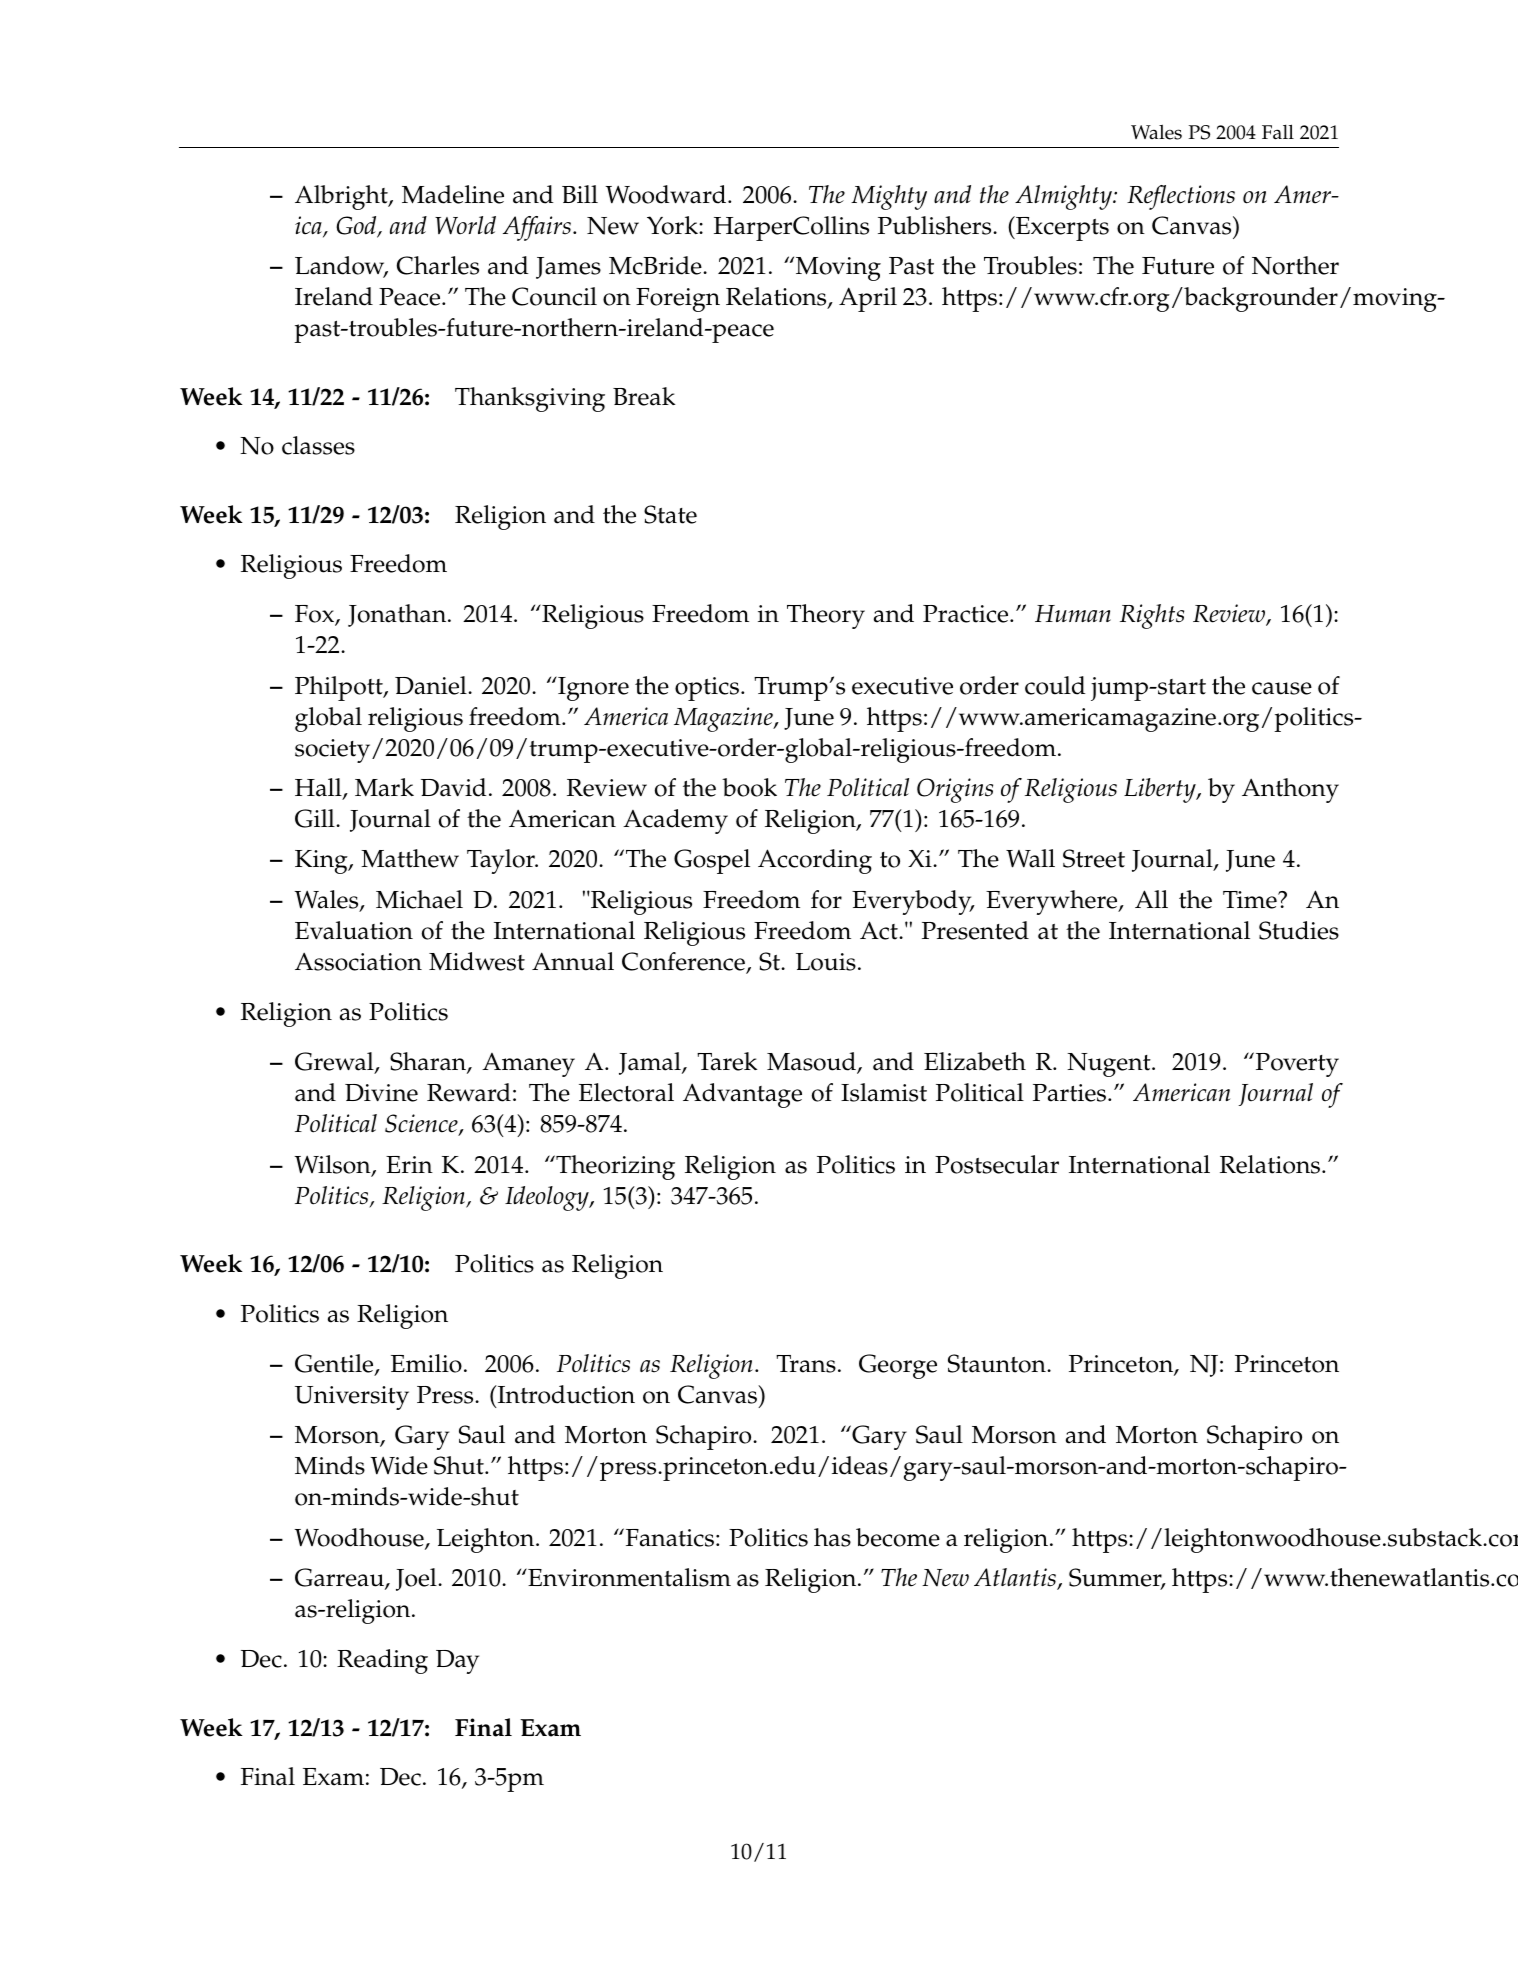 This page has width=1518, height=1964. Describe the element at coordinates (826, 616) in the page. I see `Theory` at that location.
